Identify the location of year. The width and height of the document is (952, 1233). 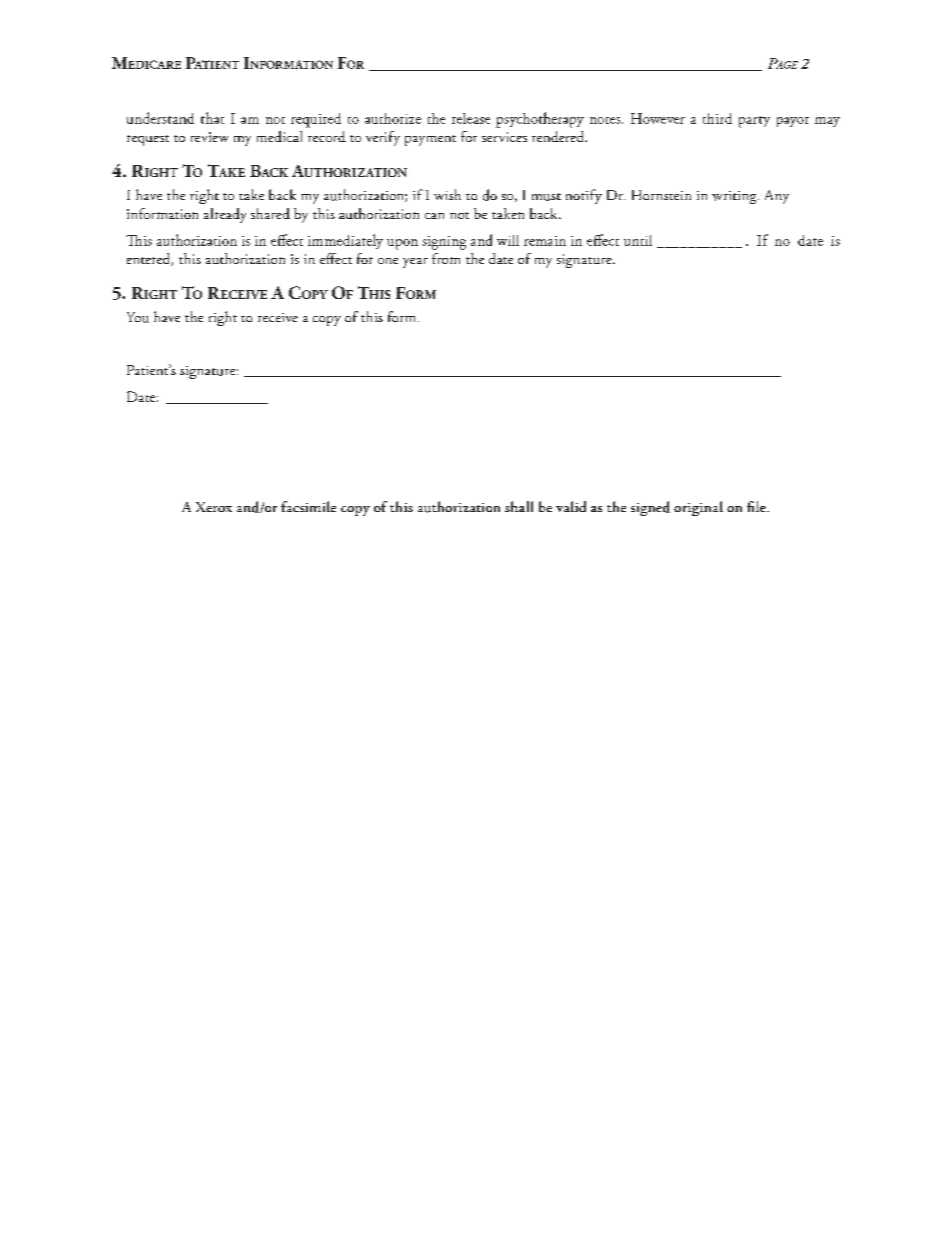
(415, 263).
